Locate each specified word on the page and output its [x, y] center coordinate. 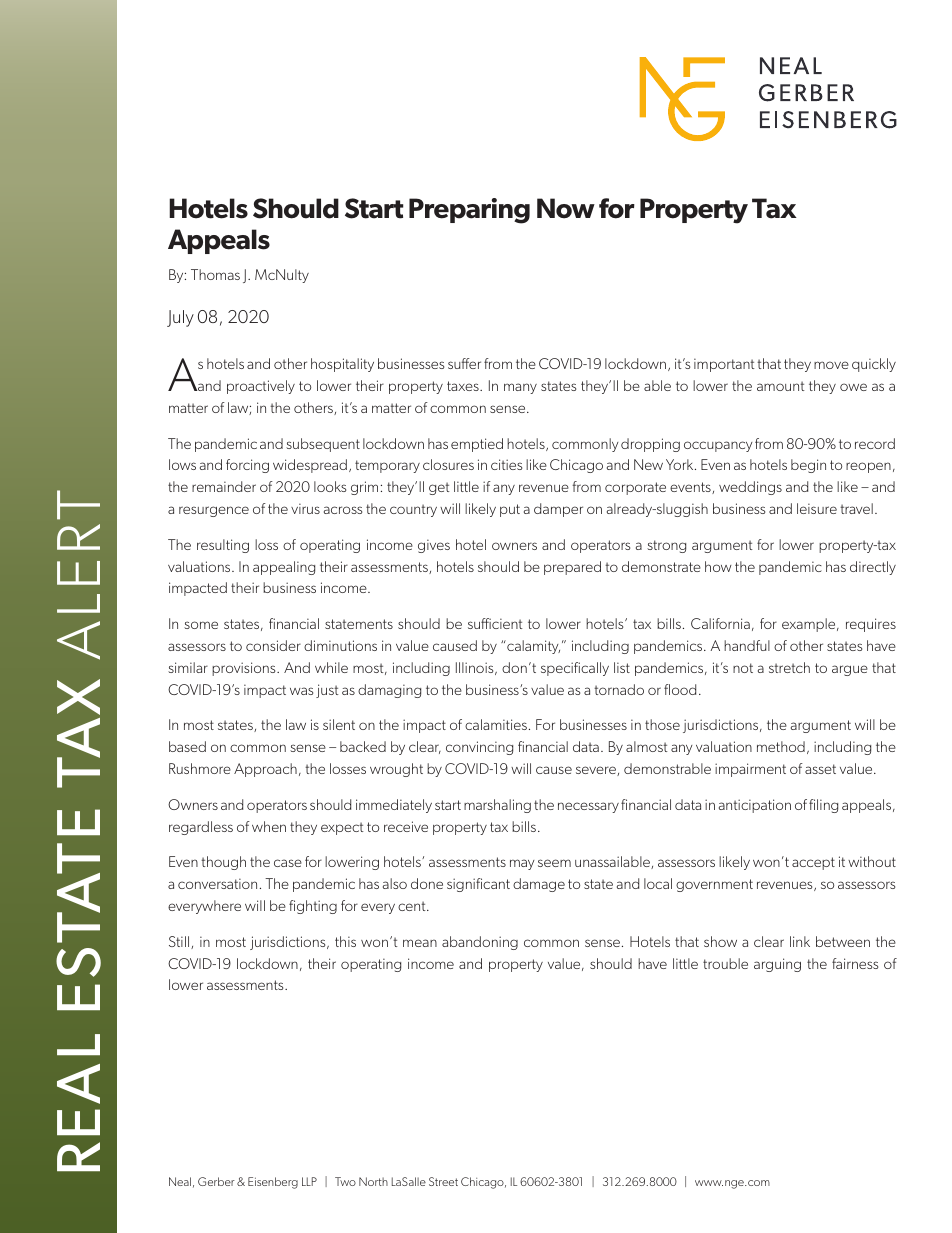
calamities [496, 724]
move [831, 365]
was [301, 691]
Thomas [215, 274]
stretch [789, 667]
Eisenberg [273, 1183]
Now [566, 208]
